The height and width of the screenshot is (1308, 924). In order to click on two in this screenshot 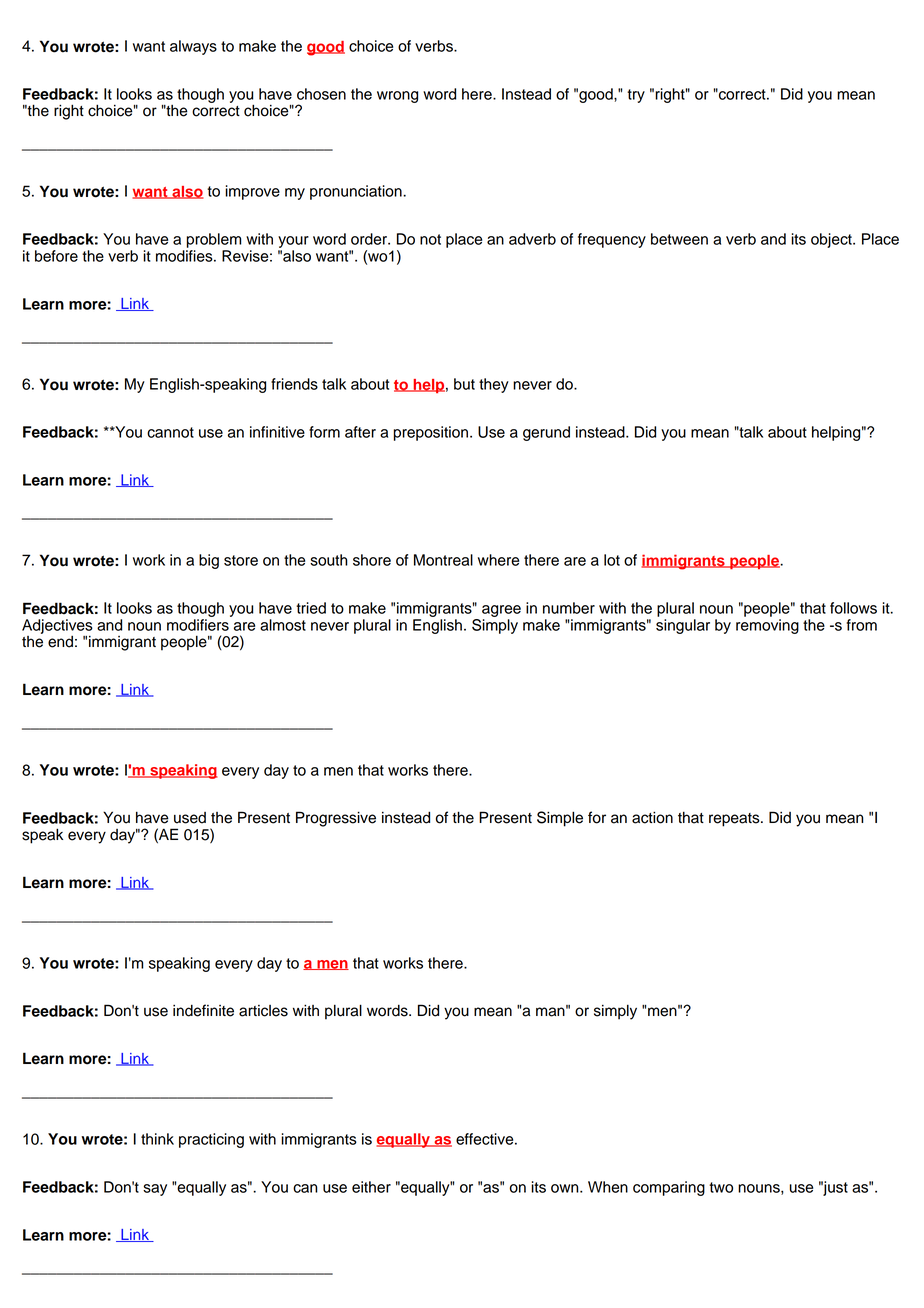, I will do `click(721, 1187)`.
